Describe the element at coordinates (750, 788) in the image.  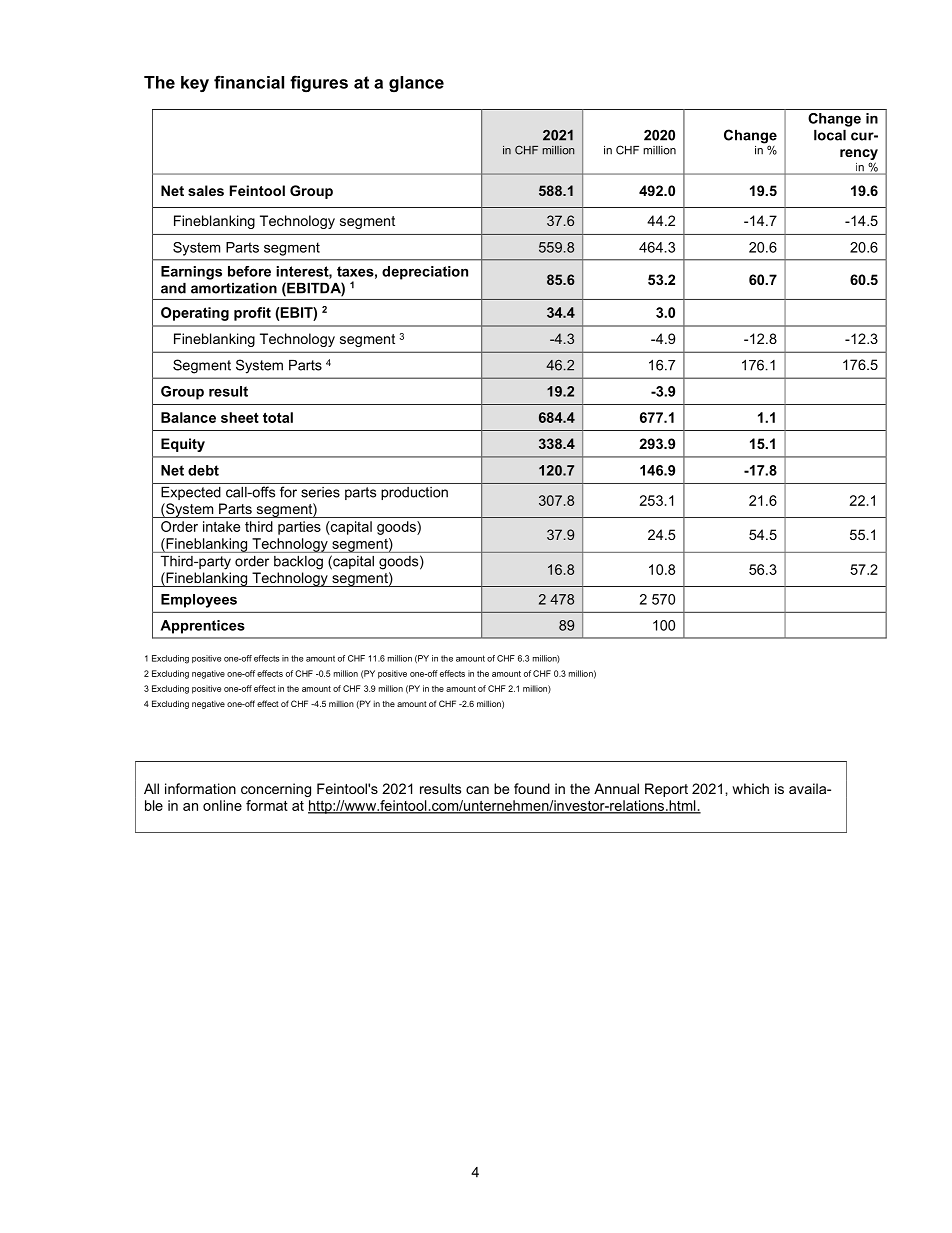
I see `which` at that location.
